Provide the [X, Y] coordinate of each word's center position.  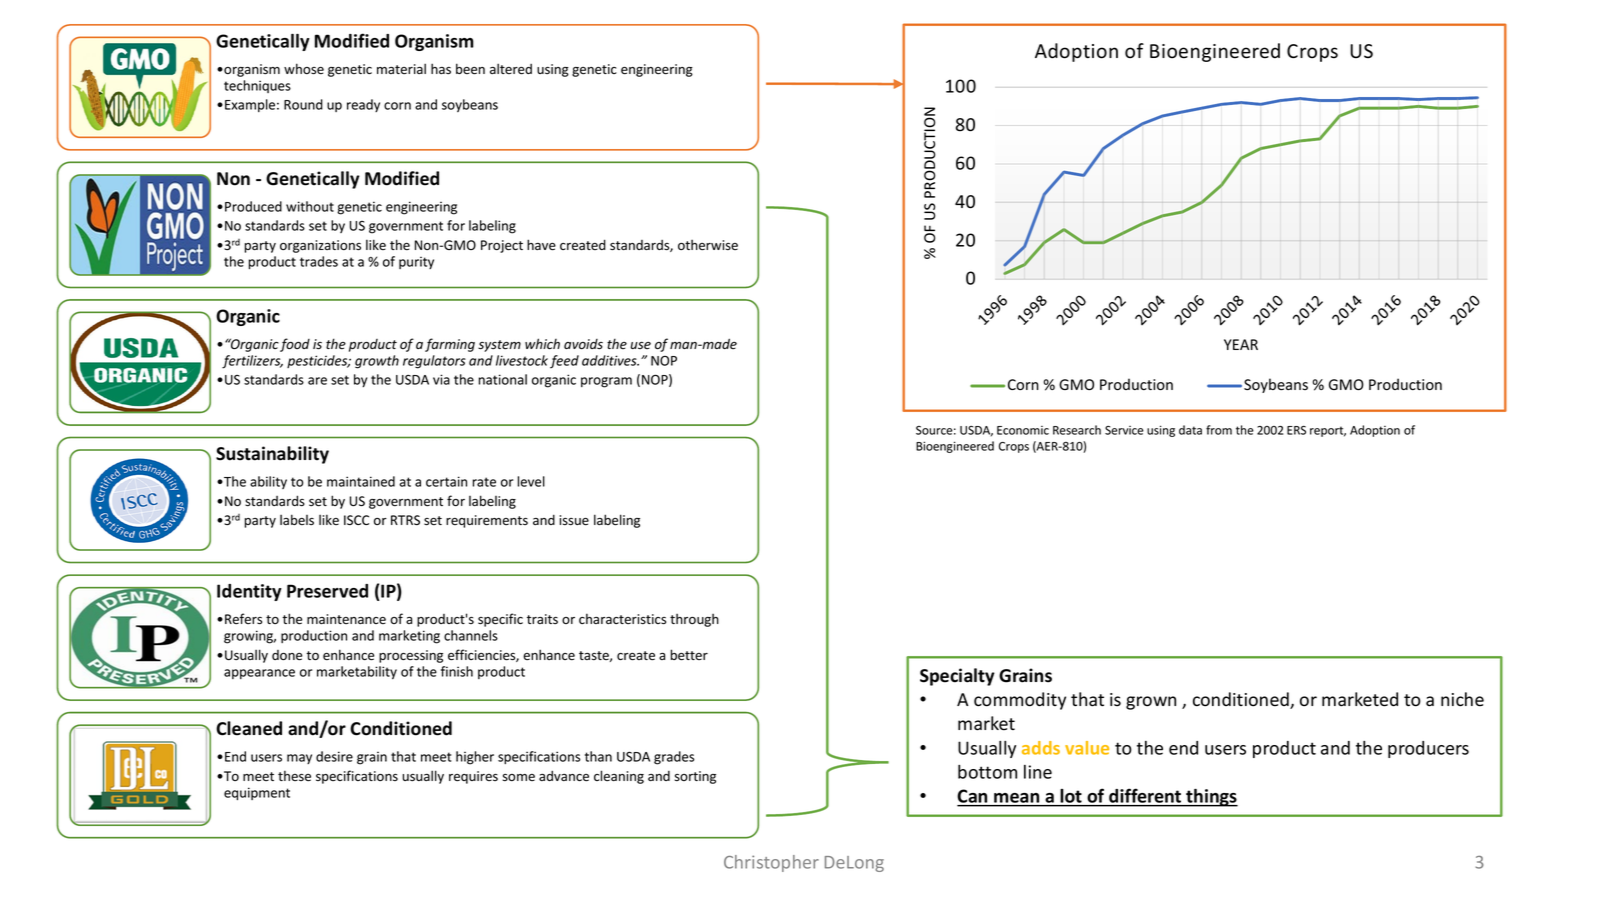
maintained [361, 481]
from [1219, 430]
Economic [1023, 430]
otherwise [708, 245]
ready [363, 105]
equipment [257, 793]
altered [511, 69]
